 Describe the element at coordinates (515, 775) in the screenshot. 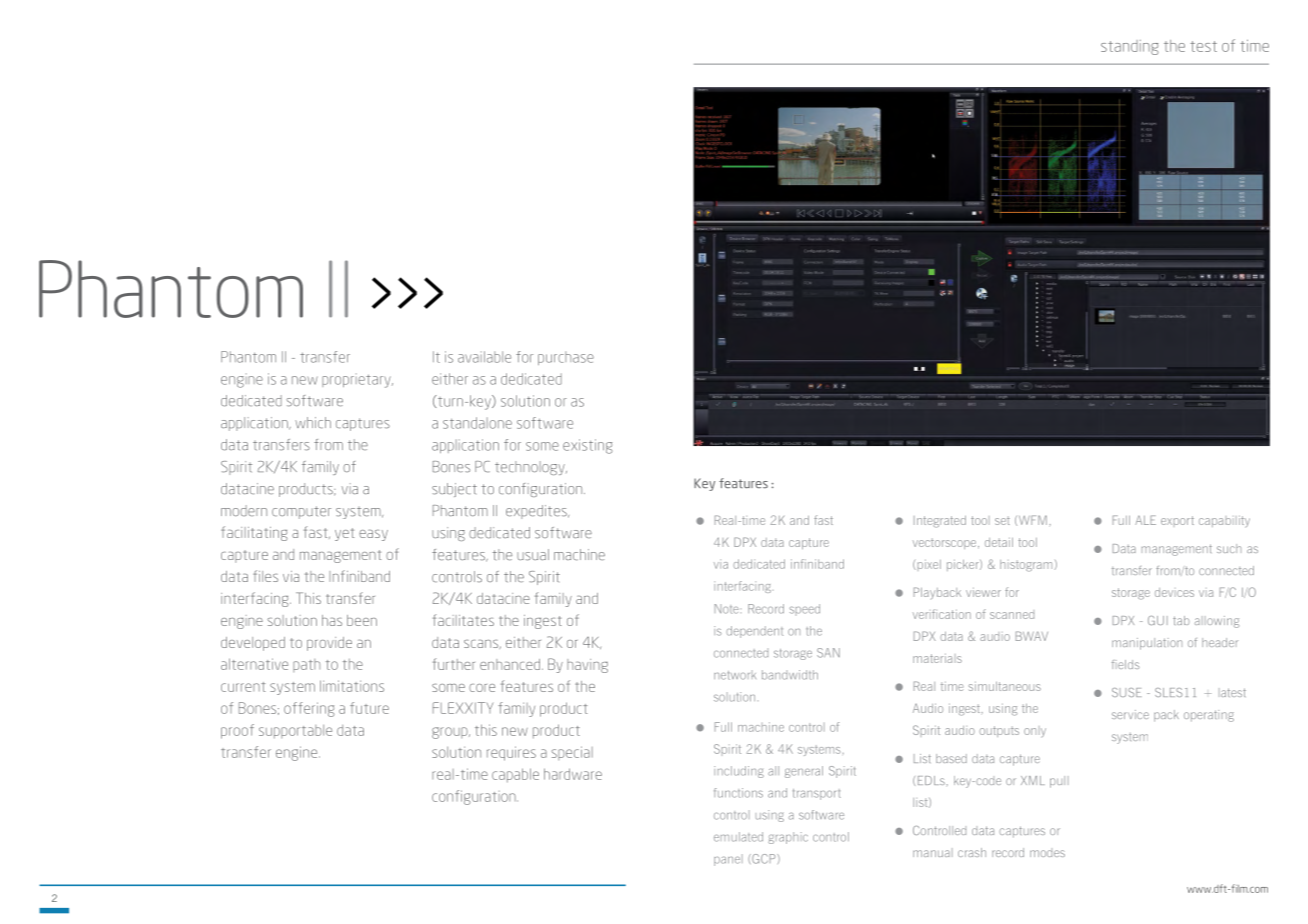

I see `capable` at that location.
